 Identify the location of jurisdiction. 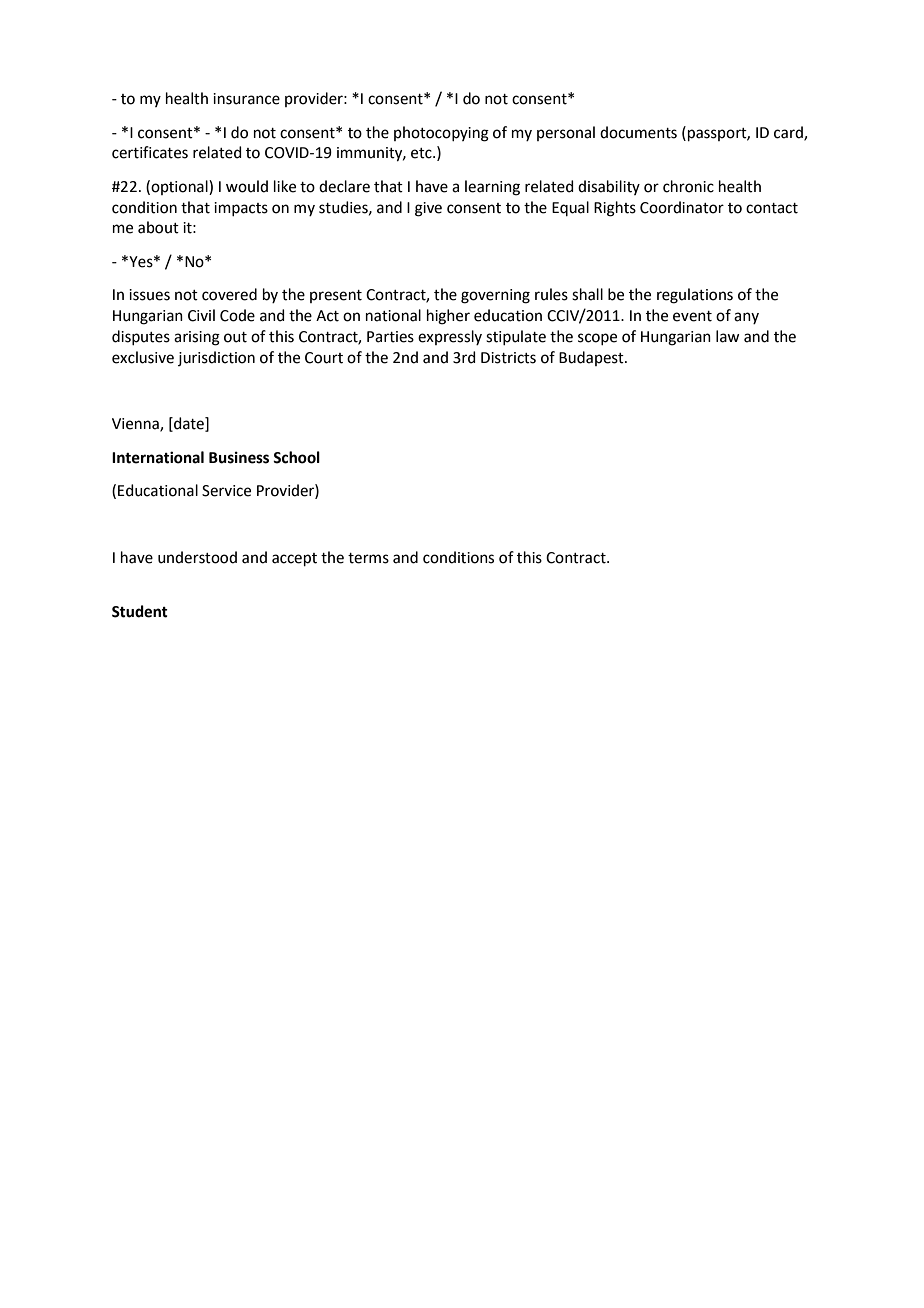
(216, 358).
